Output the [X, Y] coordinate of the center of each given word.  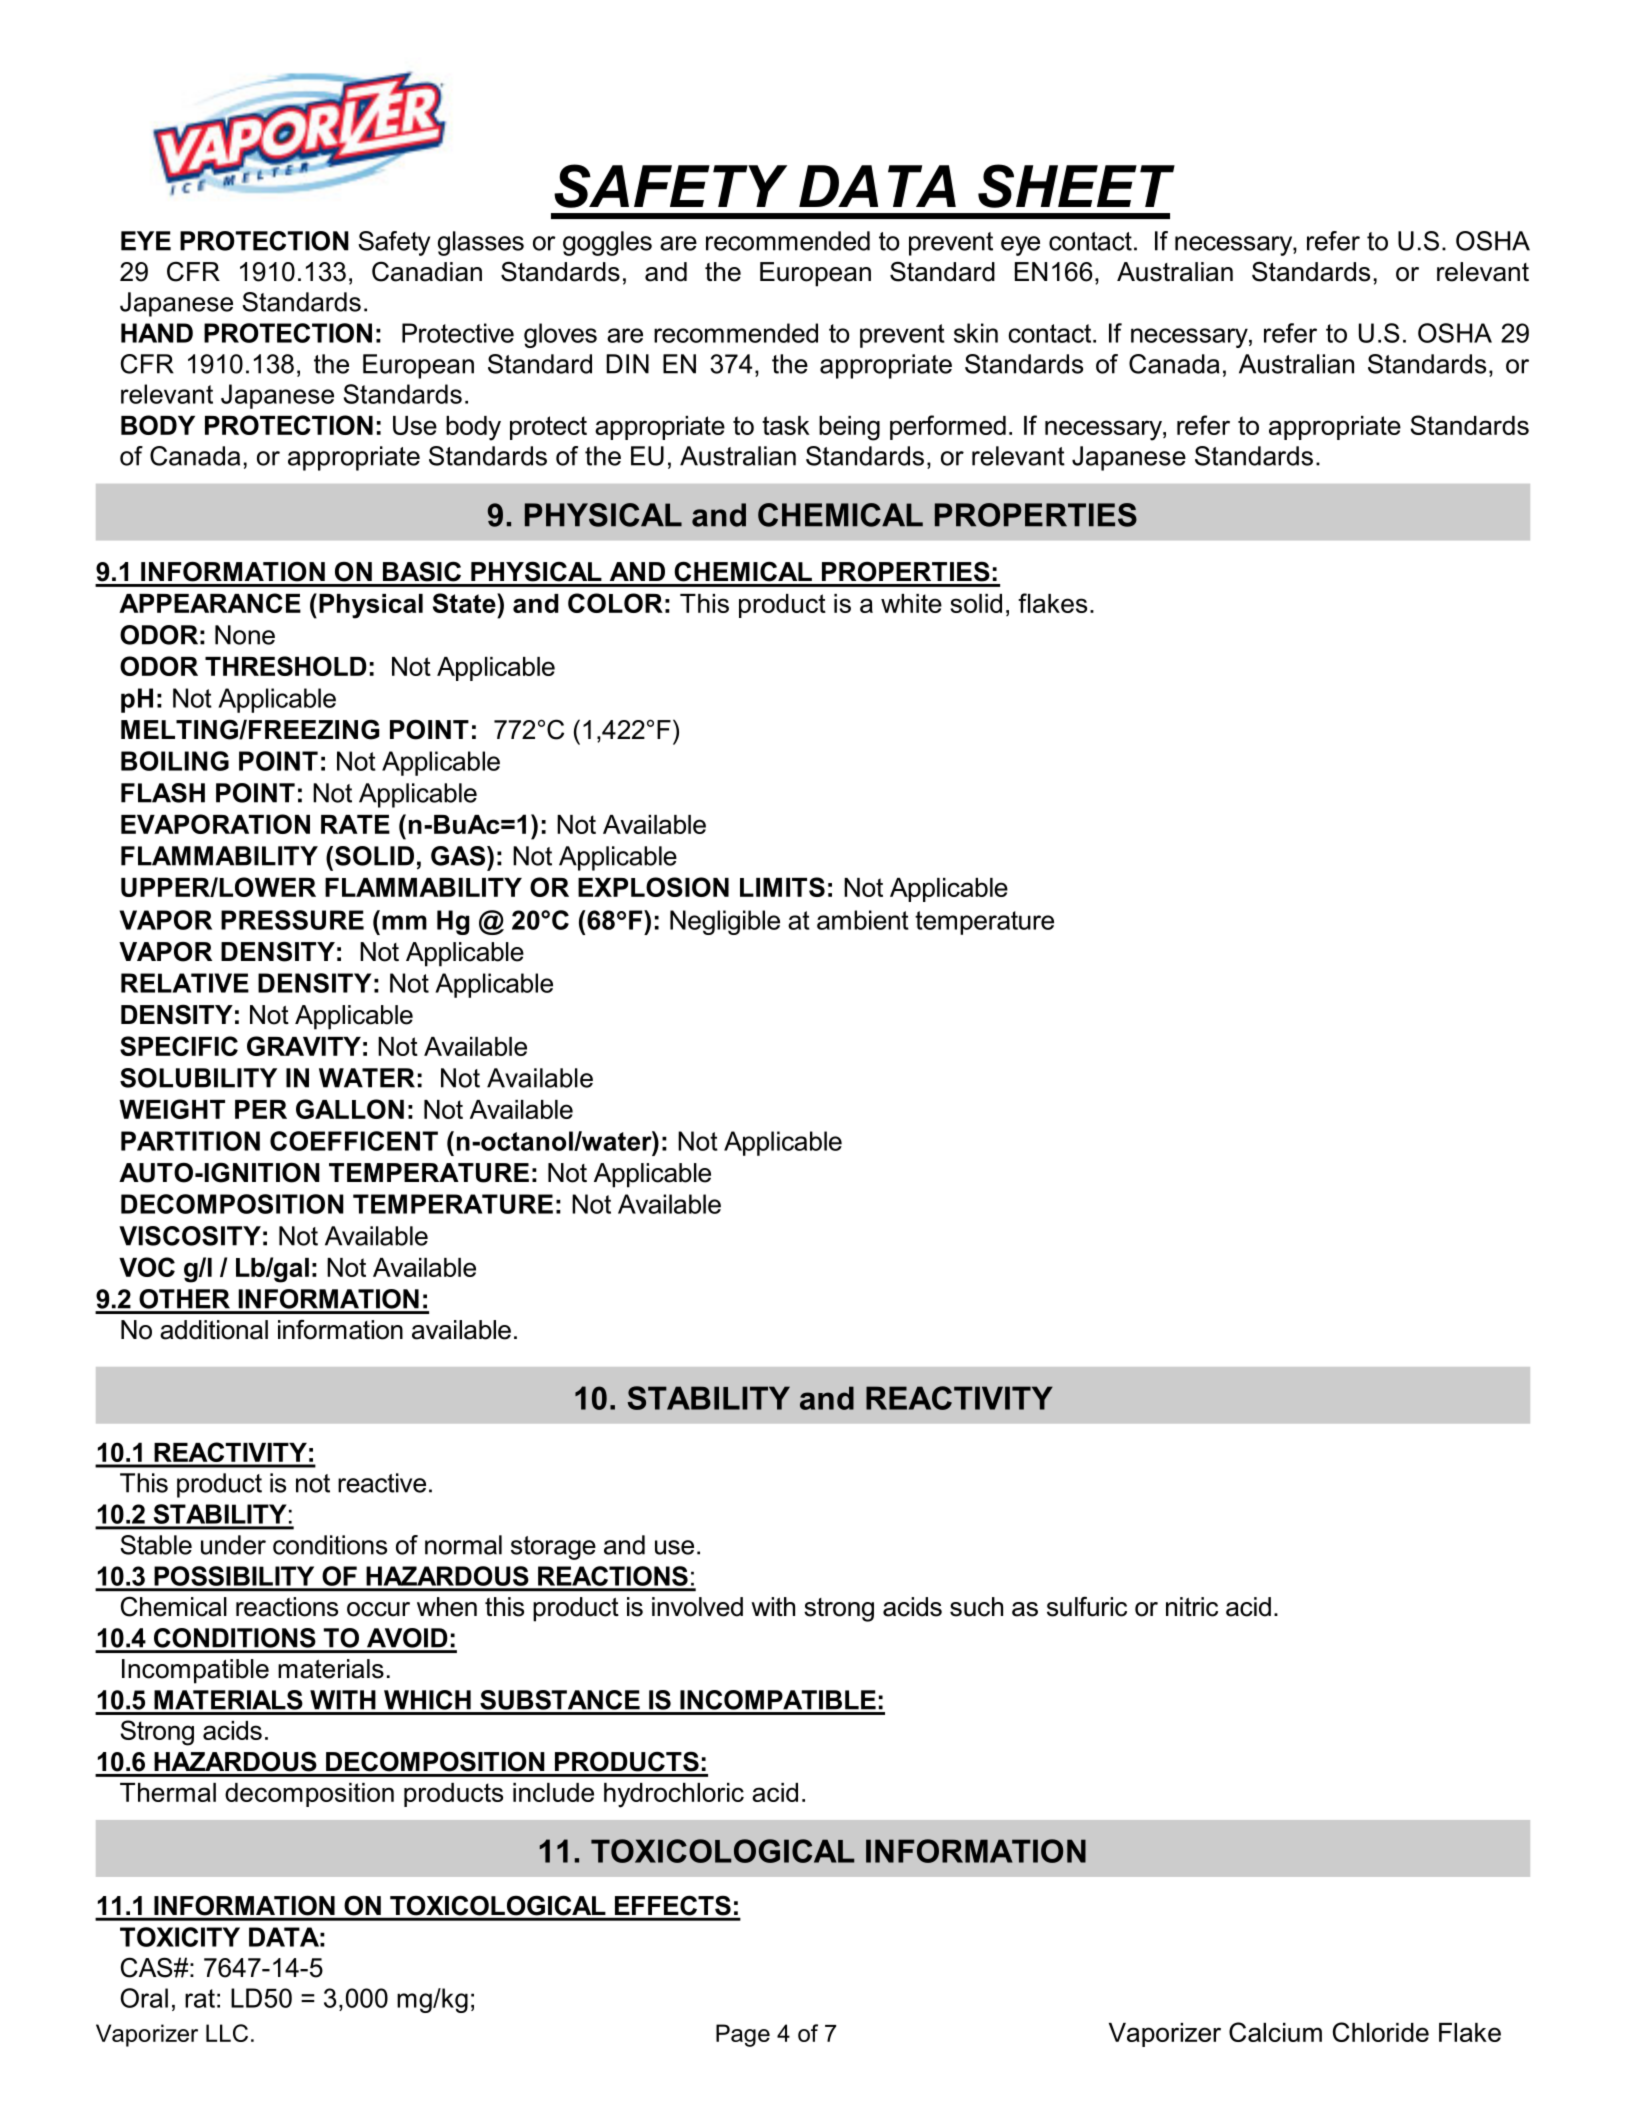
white [911, 603]
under [233, 1545]
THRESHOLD [286, 666]
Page [743, 2035]
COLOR [615, 603]
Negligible [725, 922]
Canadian [427, 271]
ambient [863, 920]
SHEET [1076, 186]
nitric [1192, 1607]
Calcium [1275, 2032]
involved [697, 1607]
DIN [627, 364]
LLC [227, 2033]
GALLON [350, 1109]
